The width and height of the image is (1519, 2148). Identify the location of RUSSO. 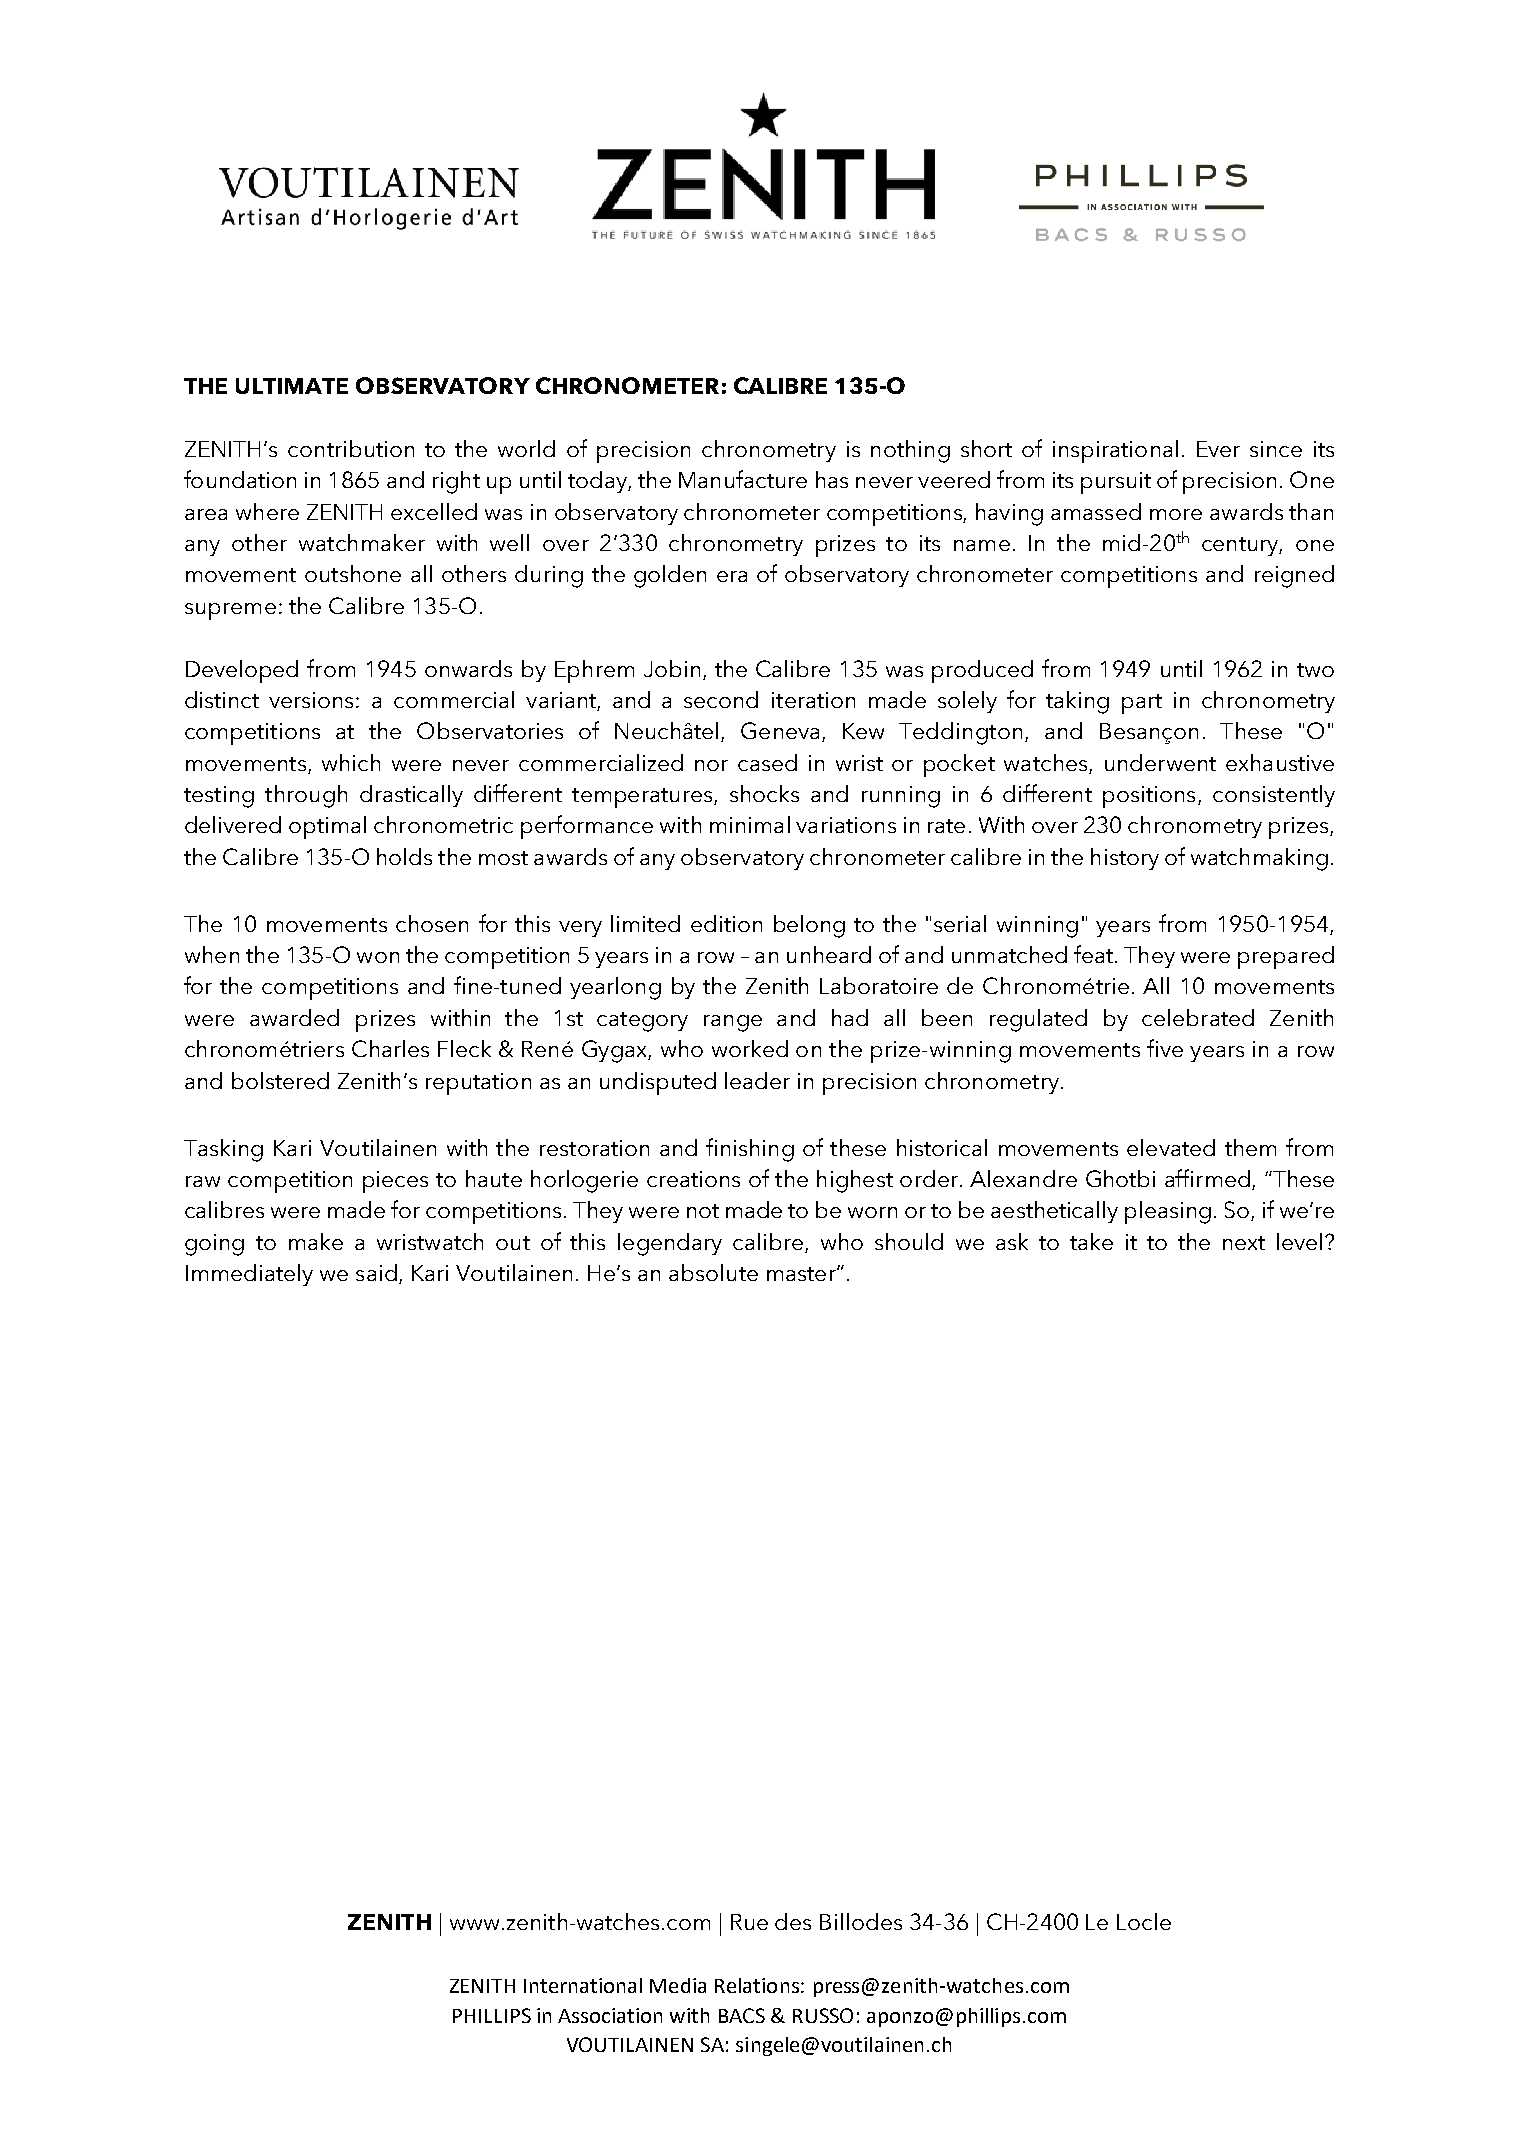
(823, 2015).
